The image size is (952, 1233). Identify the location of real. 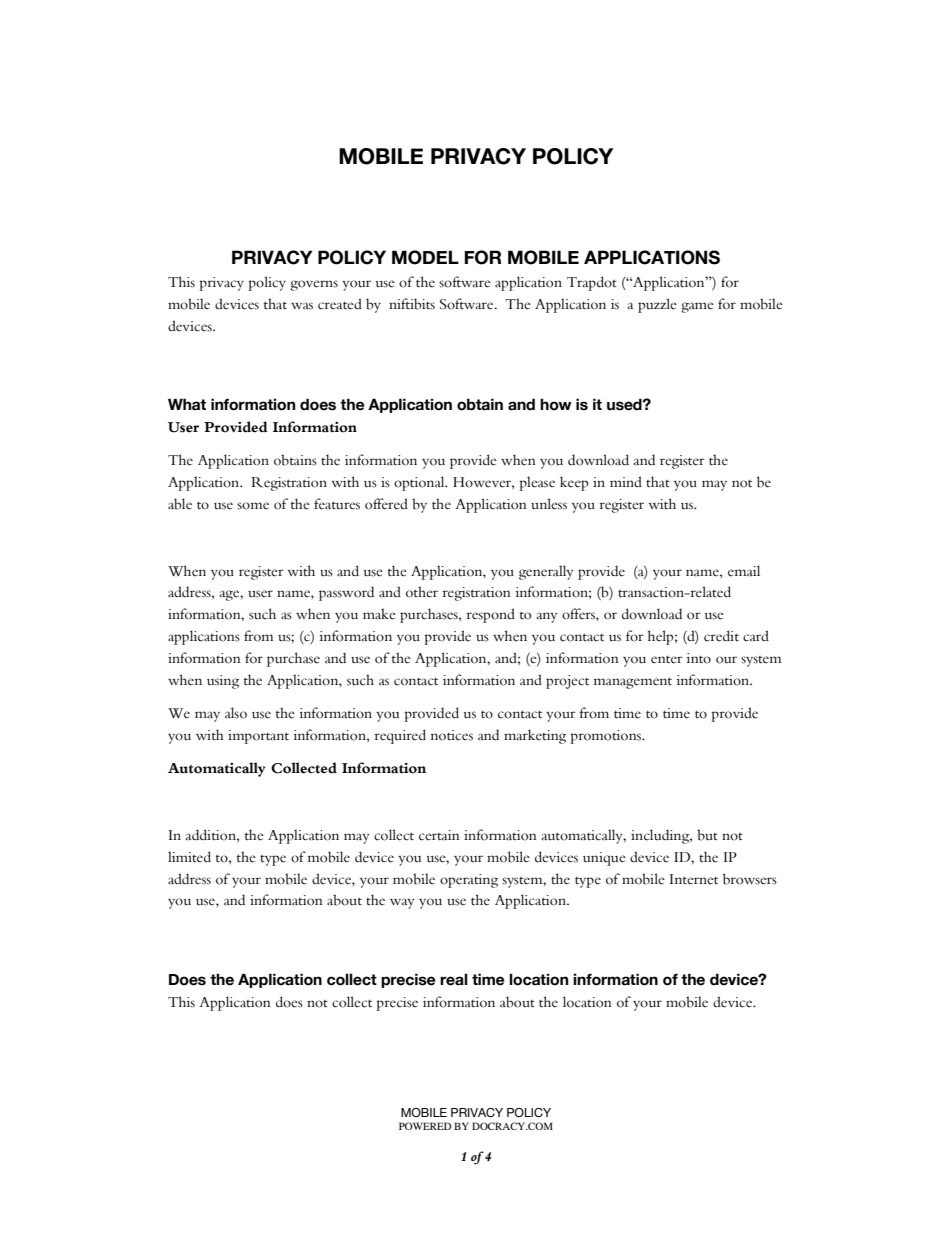
(454, 979).
